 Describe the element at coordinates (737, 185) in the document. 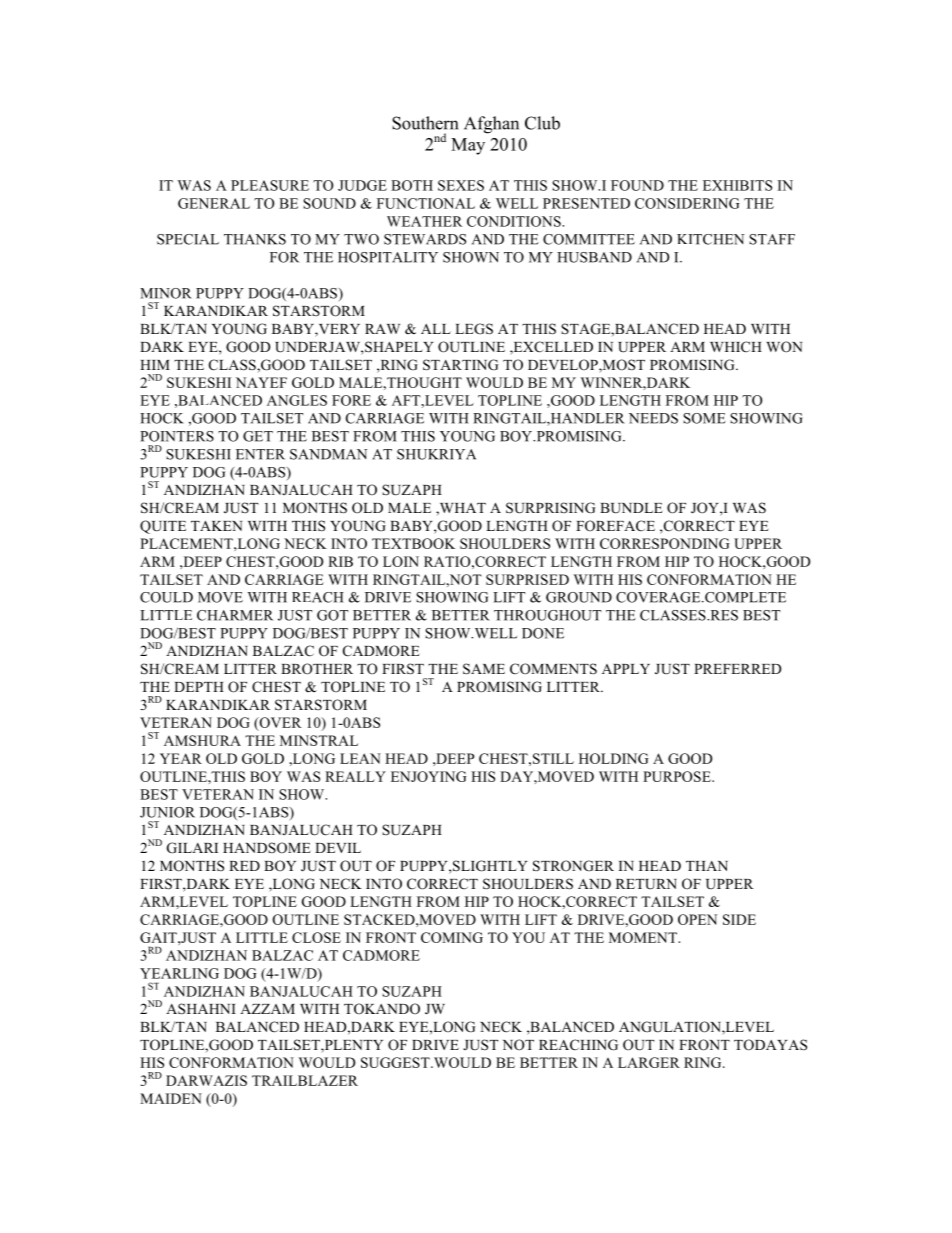

I see `EXHIBITS` at that location.
